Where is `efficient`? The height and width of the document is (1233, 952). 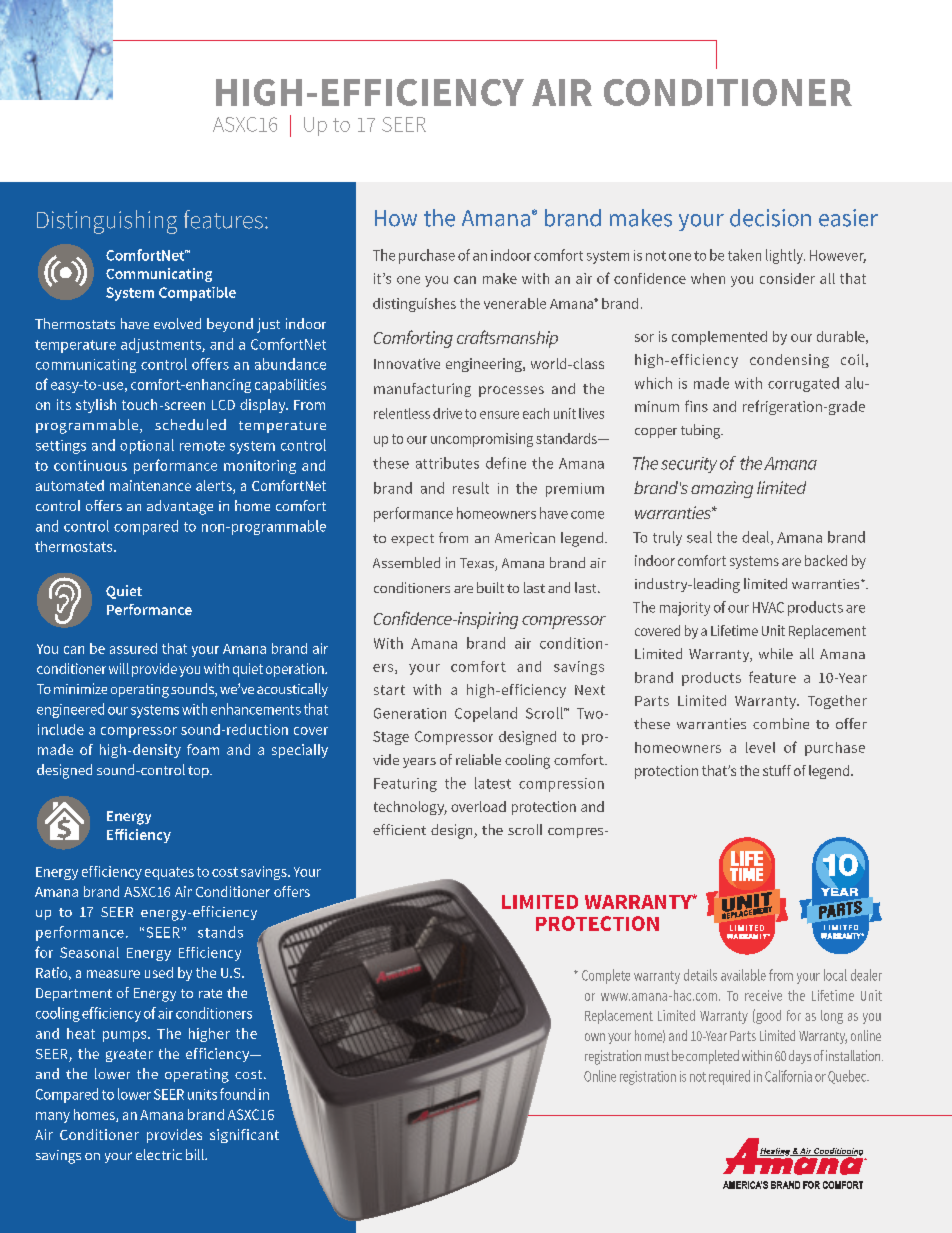
efficient is located at coordinates (399, 829).
